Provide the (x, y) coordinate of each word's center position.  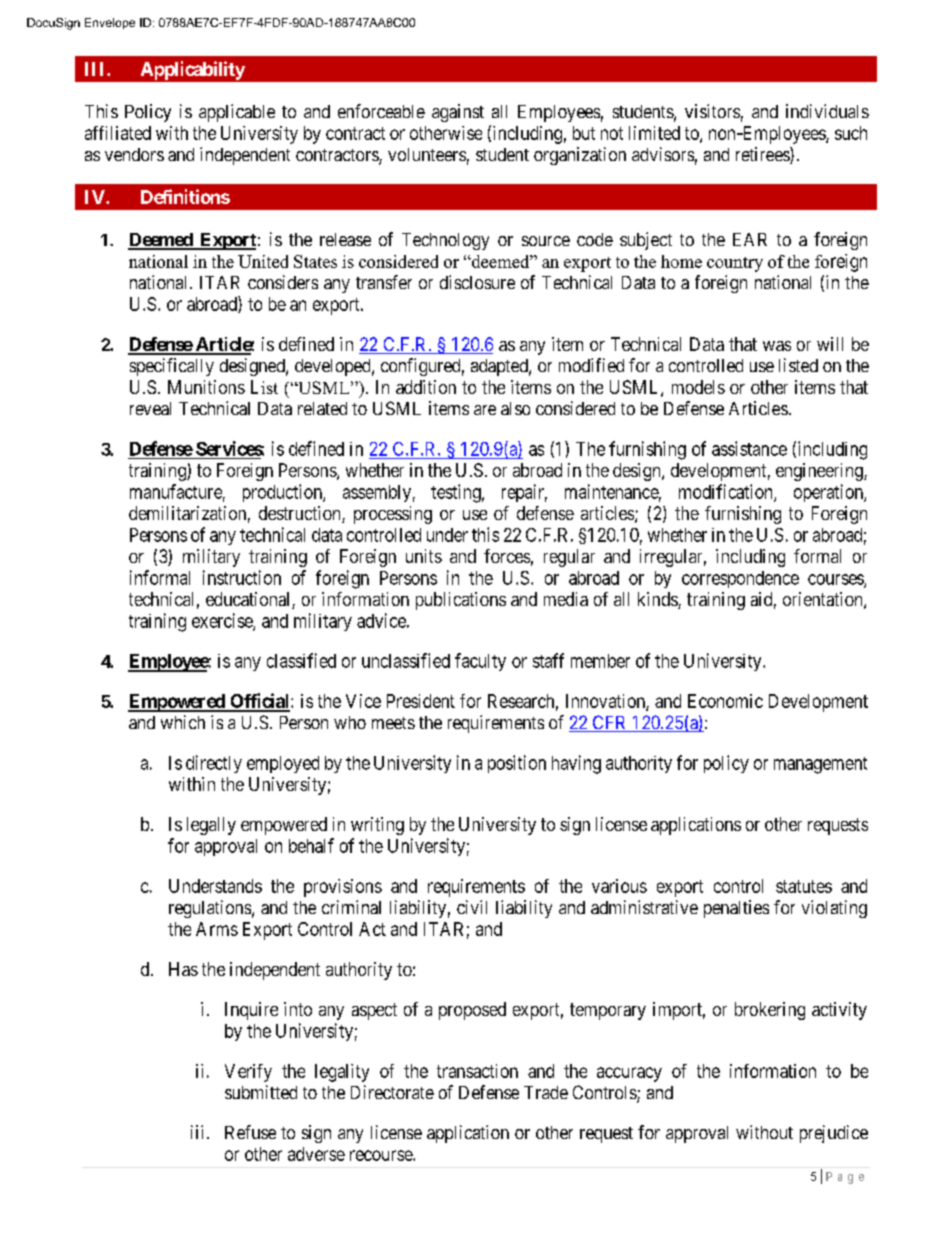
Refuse (250, 1132)
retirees (763, 155)
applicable (237, 113)
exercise (223, 621)
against (458, 113)
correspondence (740, 579)
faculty (480, 662)
